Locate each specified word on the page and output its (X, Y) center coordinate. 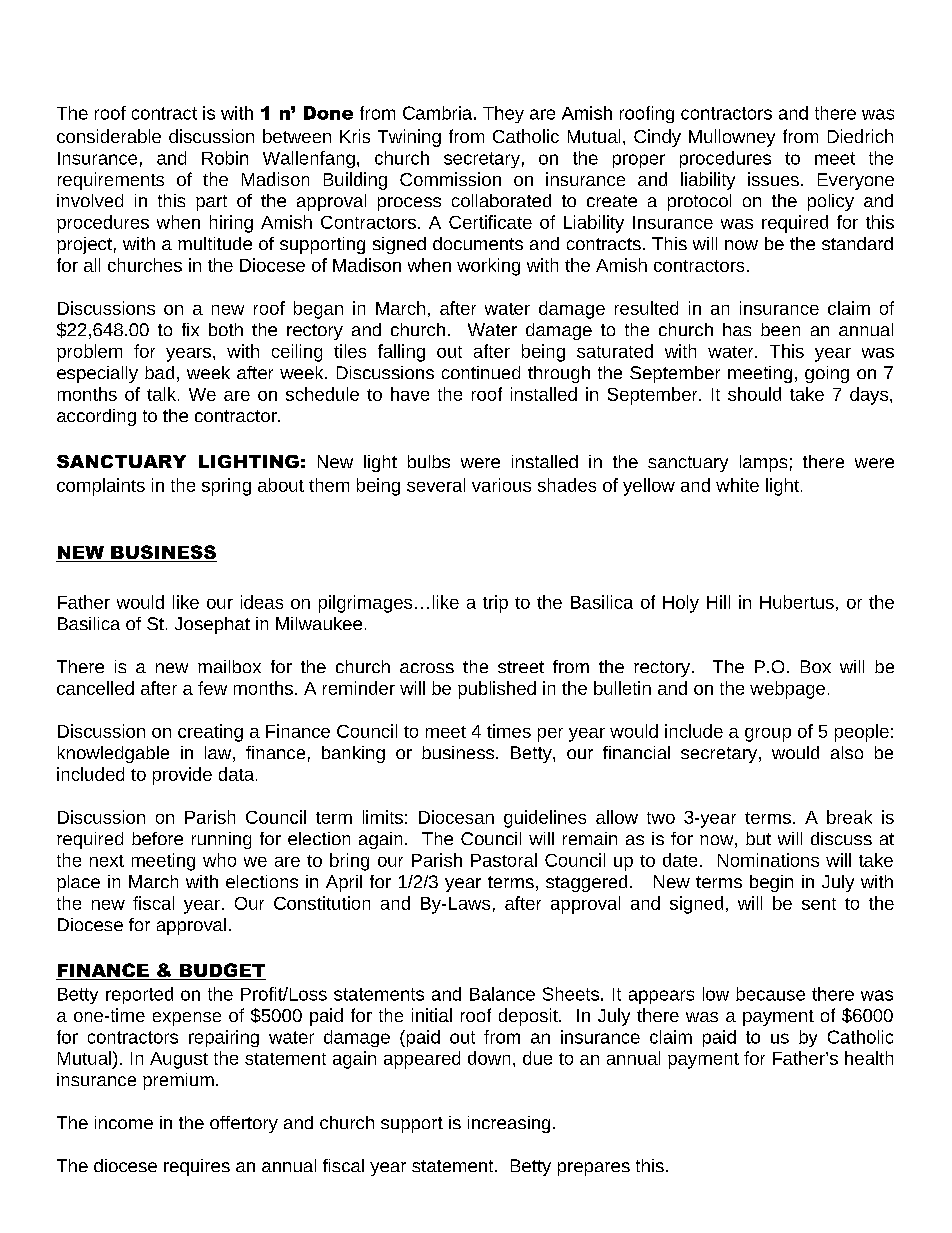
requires (197, 1167)
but (758, 838)
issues (773, 179)
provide (182, 776)
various (501, 485)
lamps (763, 463)
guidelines (545, 819)
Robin (225, 158)
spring (226, 487)
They (503, 114)
